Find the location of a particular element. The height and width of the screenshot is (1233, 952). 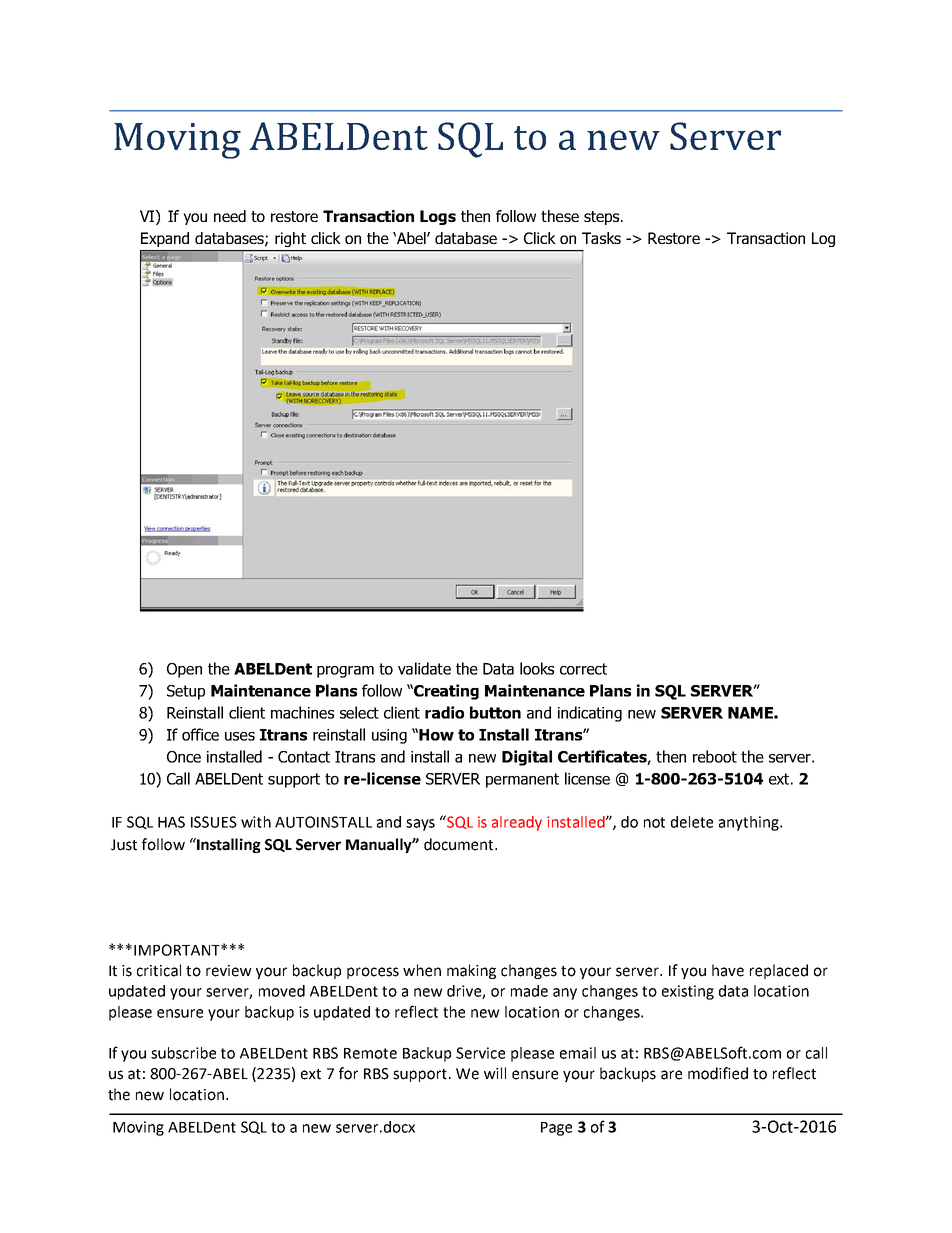

Logs is located at coordinates (438, 217).
